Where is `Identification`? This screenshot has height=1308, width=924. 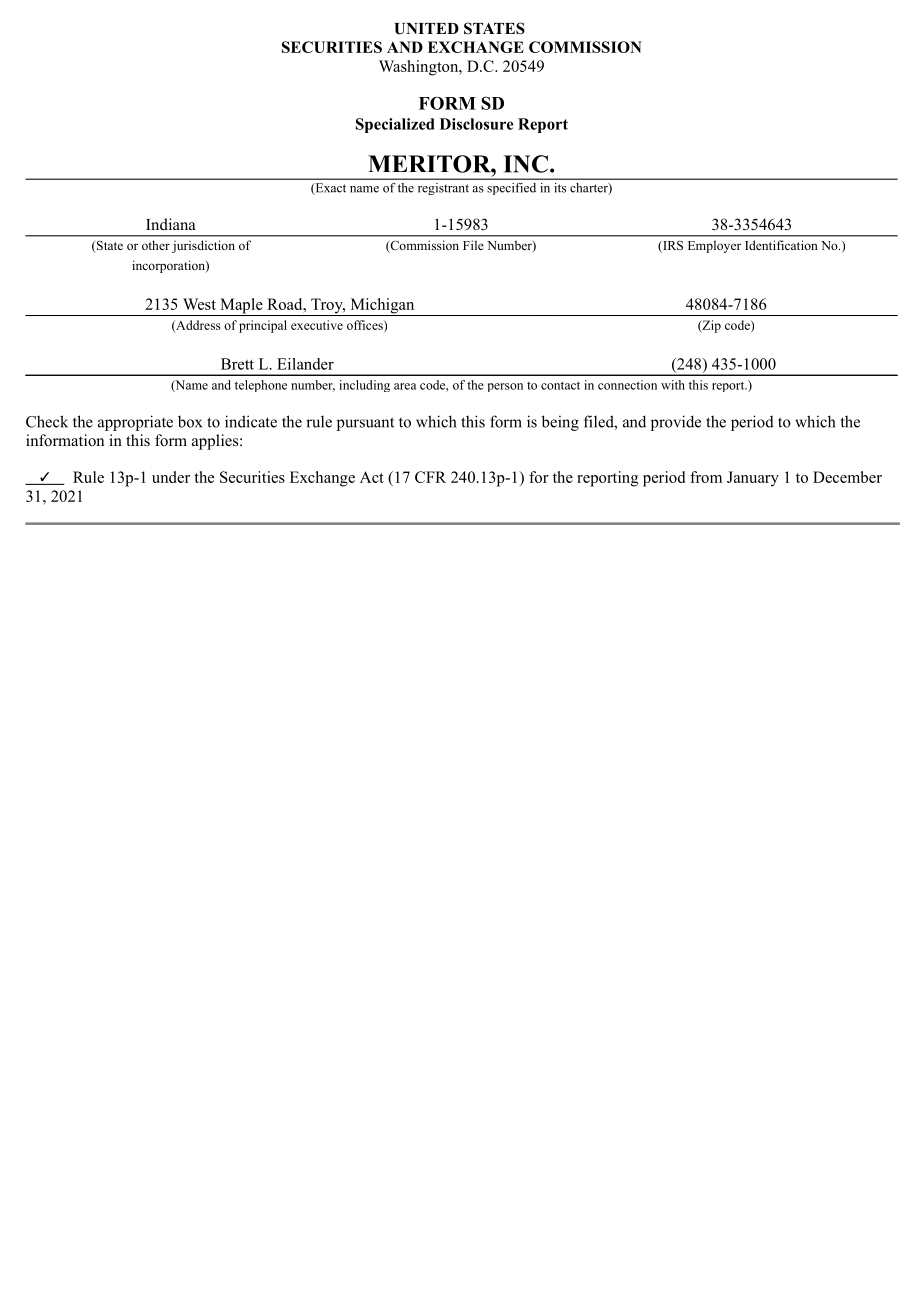 Identification is located at coordinates (781, 245).
